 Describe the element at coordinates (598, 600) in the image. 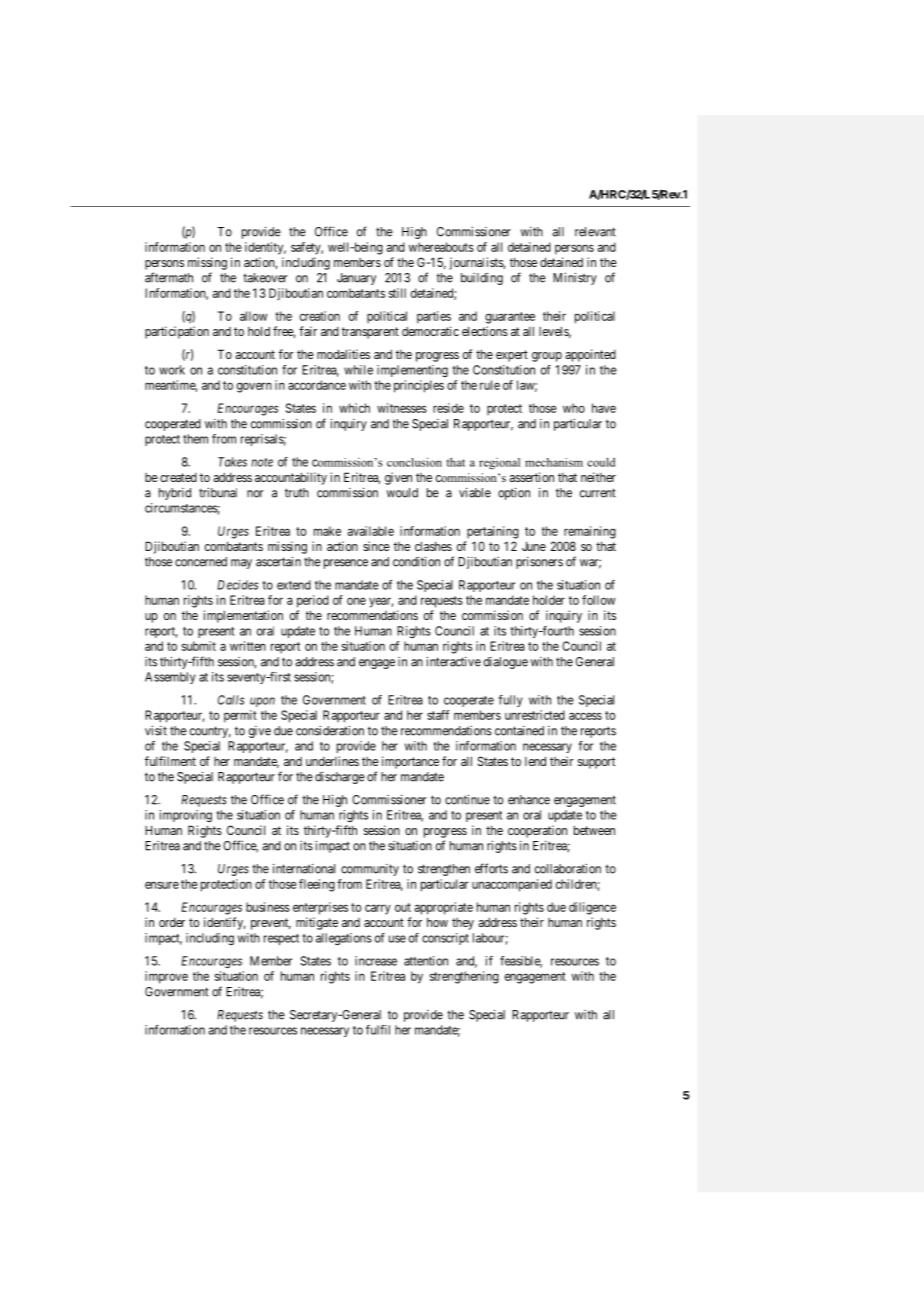

I see `follow` at that location.
